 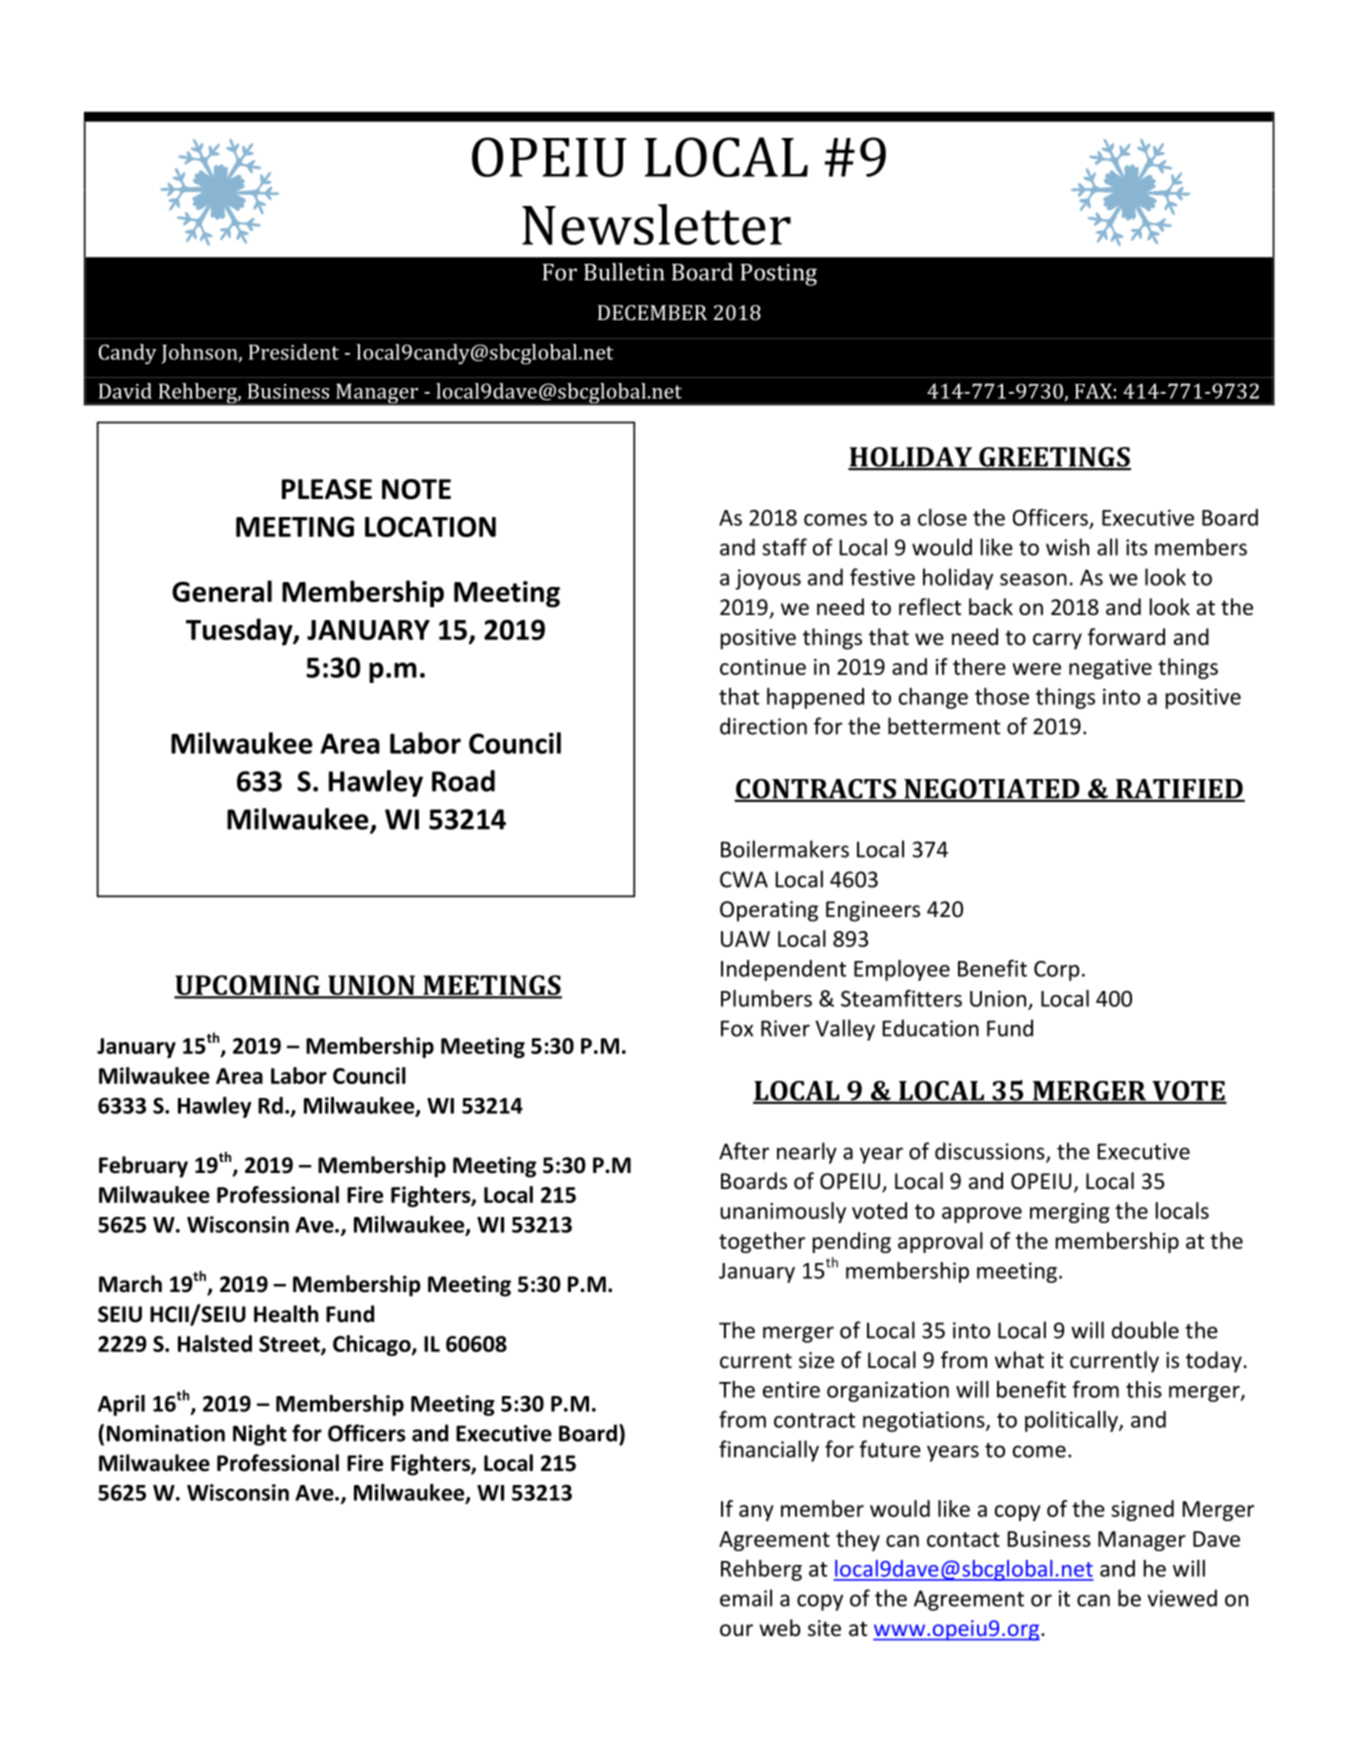 I want to click on February, so click(x=143, y=1167).
